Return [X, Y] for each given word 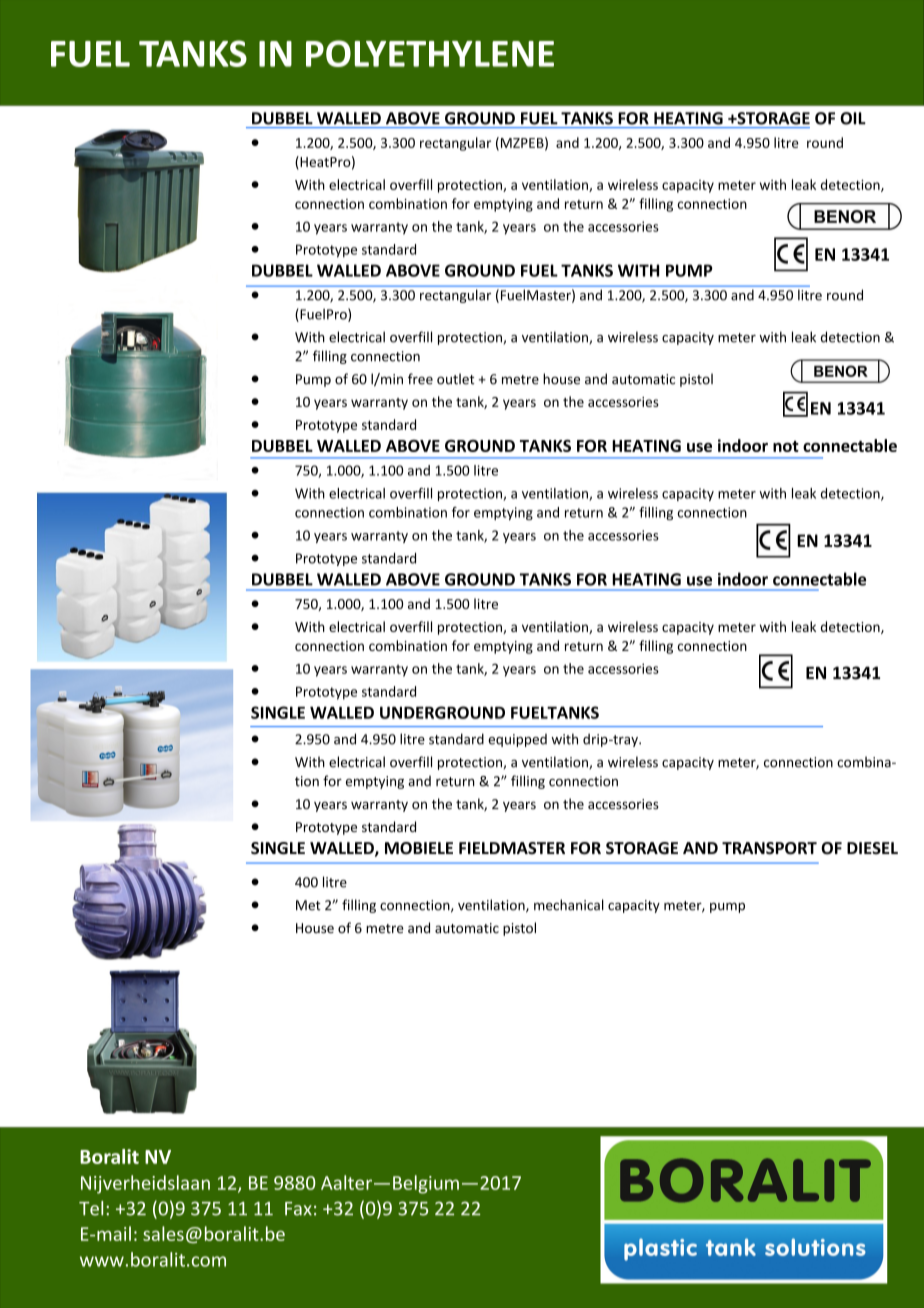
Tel [91, 1208]
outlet [455, 379]
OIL [853, 118]
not [786, 446]
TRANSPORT [769, 848]
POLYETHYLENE [430, 53]
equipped [517, 740]
